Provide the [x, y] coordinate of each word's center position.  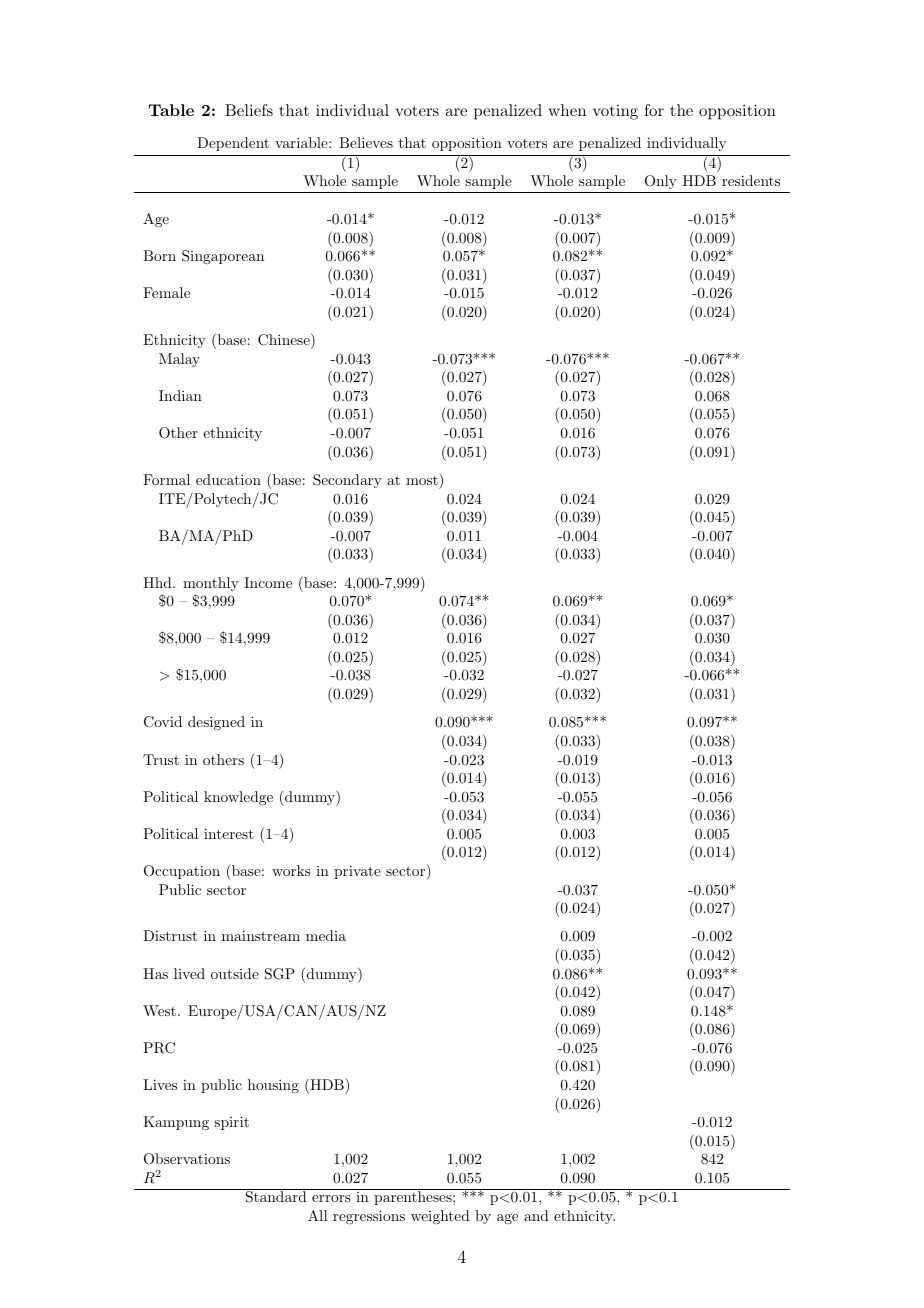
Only [661, 182]
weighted [440, 1217]
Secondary [347, 481]
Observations [187, 1159]
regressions [369, 1217]
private [357, 872]
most [423, 479]
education [228, 479]
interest [229, 833]
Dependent [233, 144]
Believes [366, 142]
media [326, 935]
